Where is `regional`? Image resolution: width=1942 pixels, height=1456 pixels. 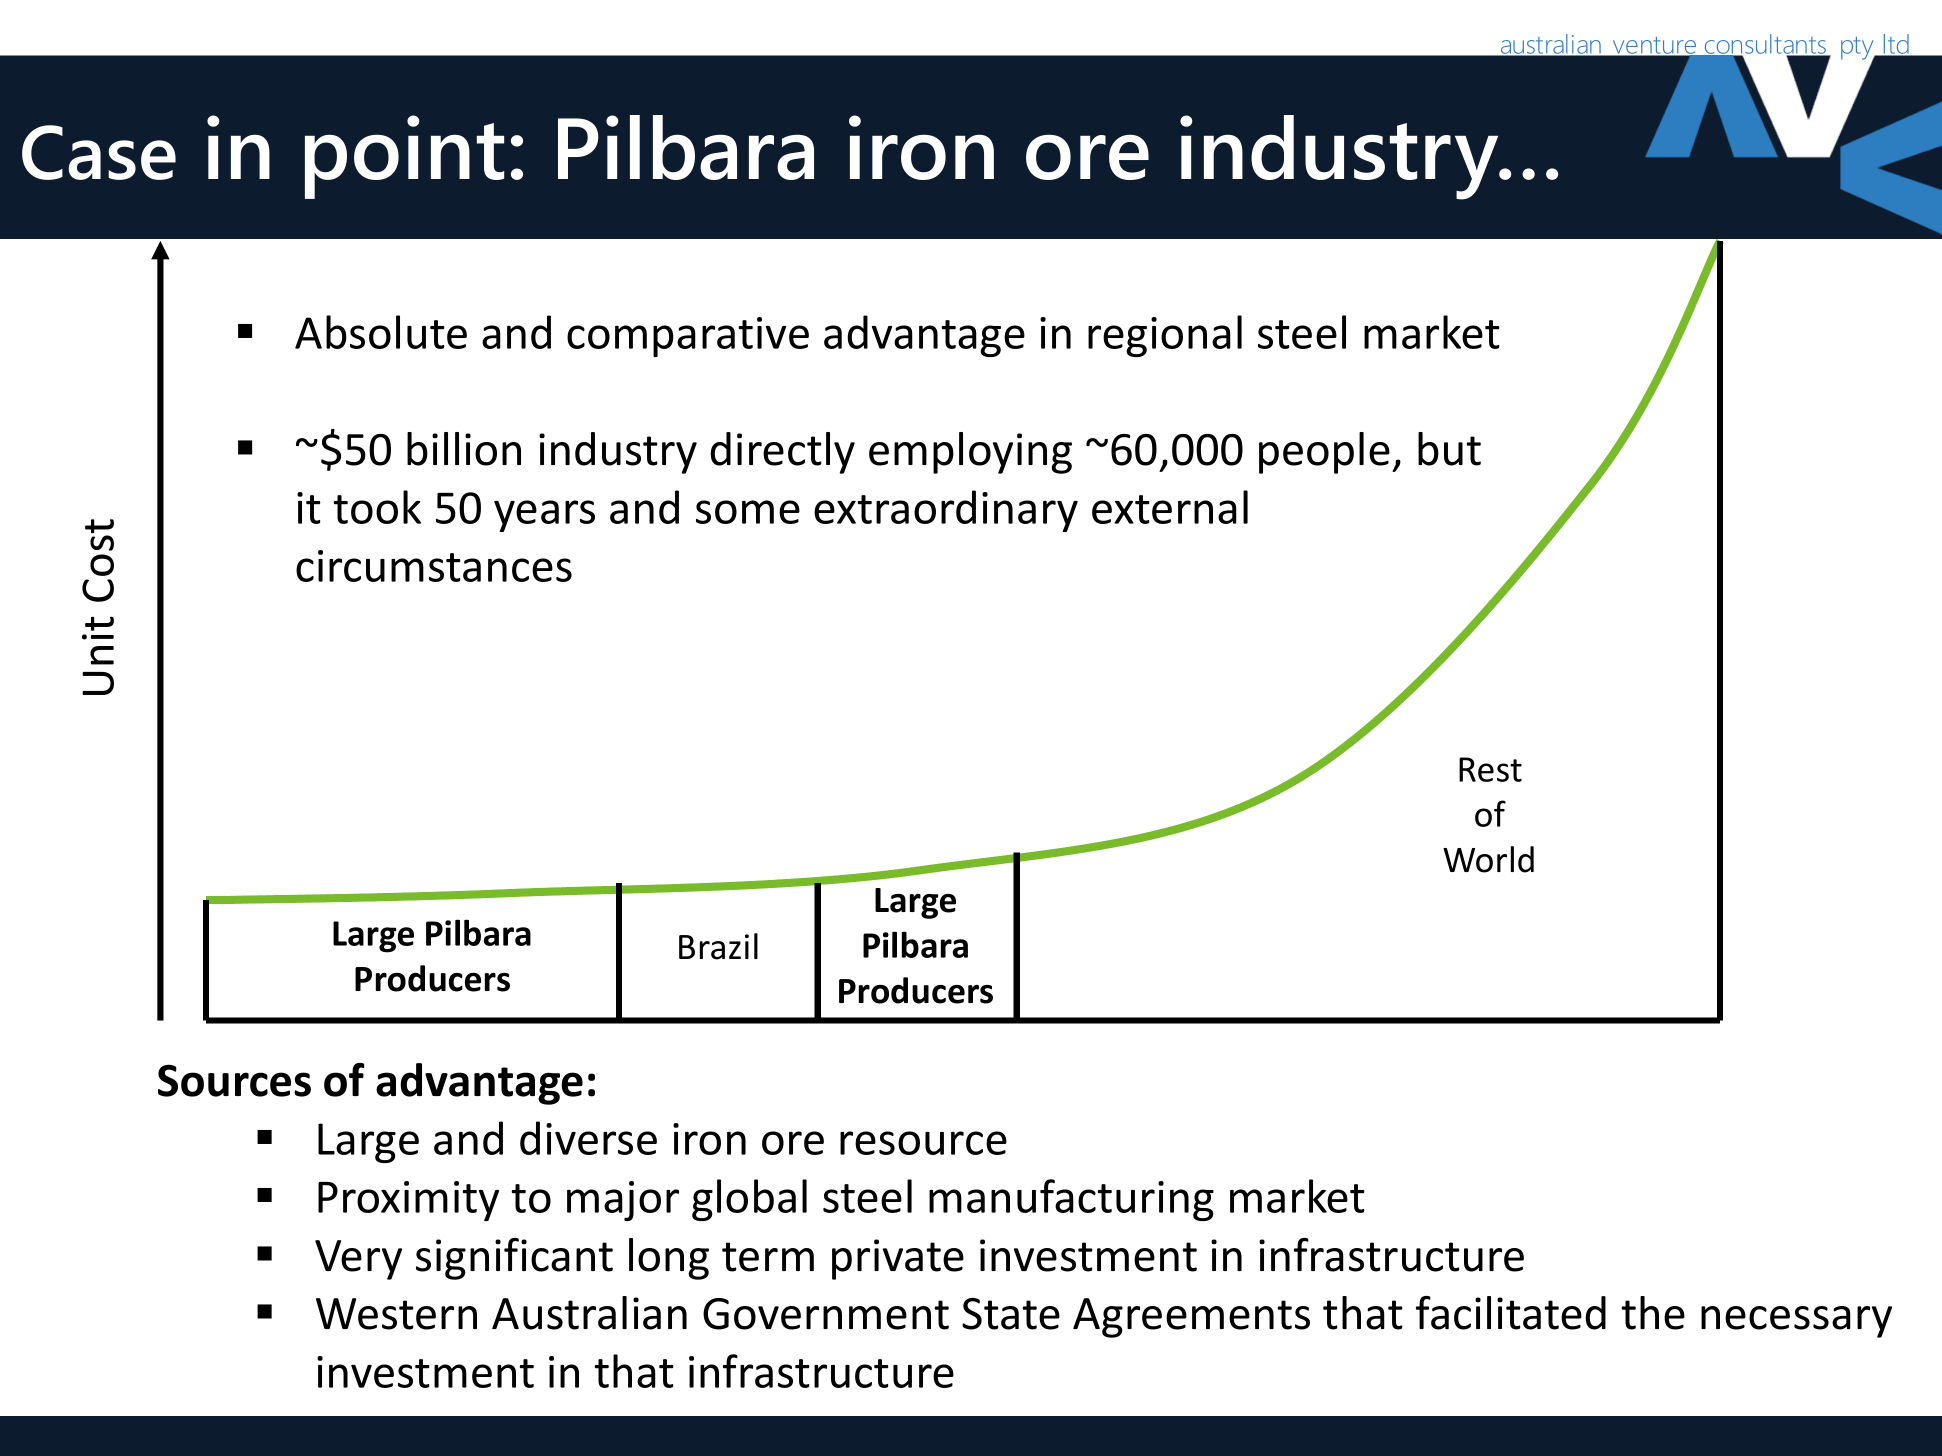
regional is located at coordinates (1165, 336).
